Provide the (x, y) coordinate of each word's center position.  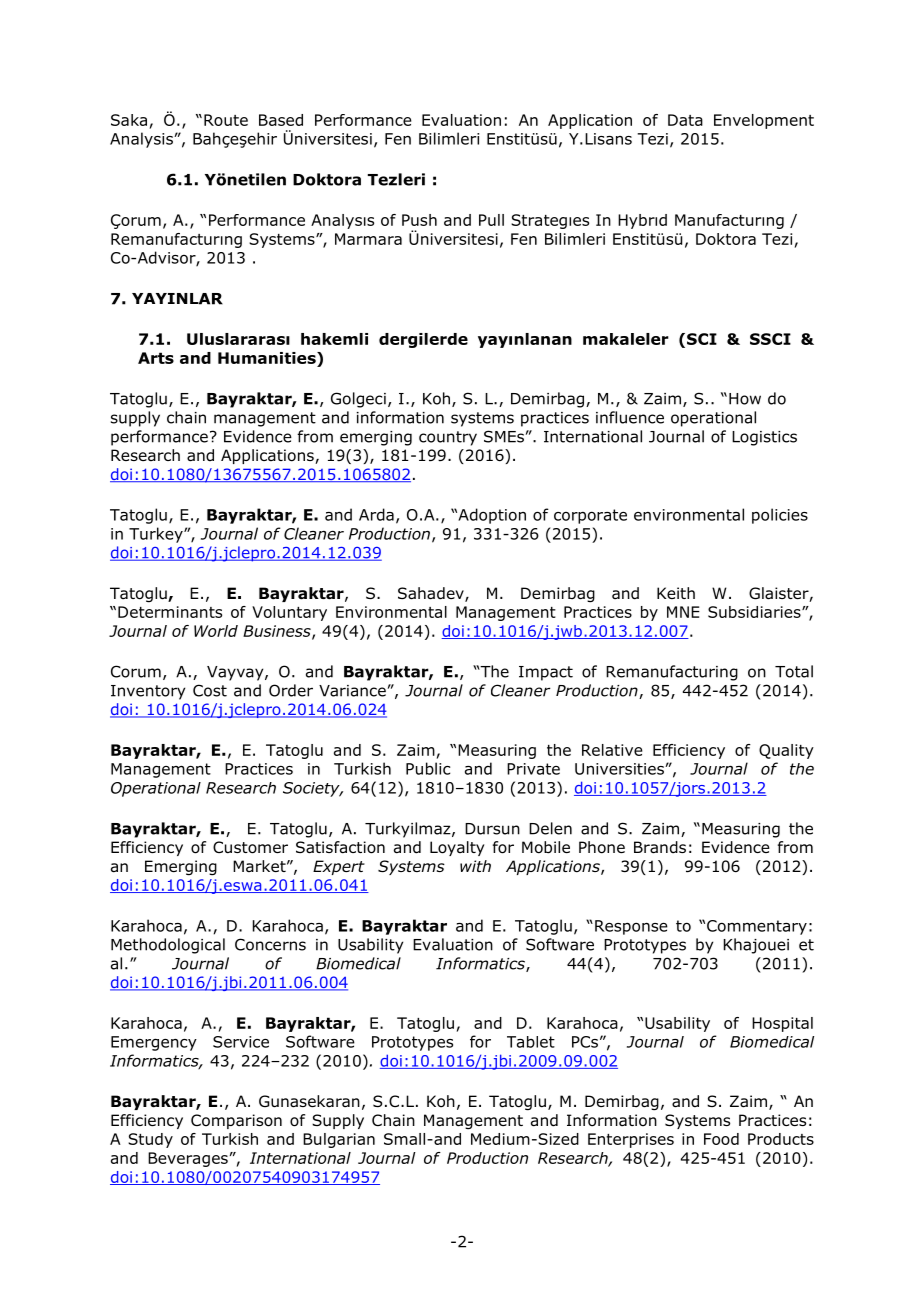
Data (685, 120)
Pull (491, 220)
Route (226, 120)
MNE (683, 612)
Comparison (236, 1121)
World (216, 631)
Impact (546, 673)
